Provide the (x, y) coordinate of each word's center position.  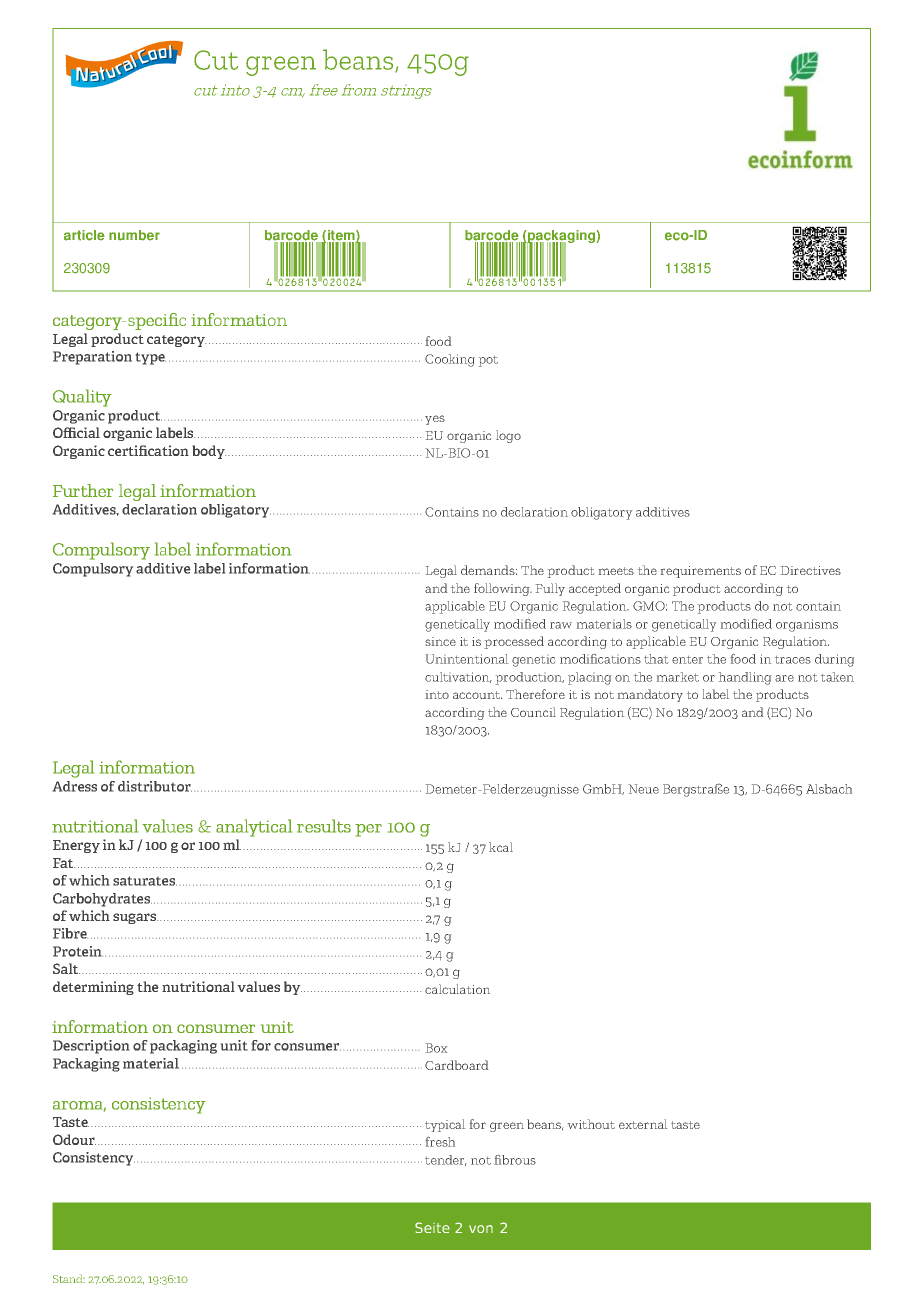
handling (745, 678)
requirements (701, 572)
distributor (155, 786)
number (134, 235)
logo (508, 436)
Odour (74, 1139)
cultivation (458, 677)
